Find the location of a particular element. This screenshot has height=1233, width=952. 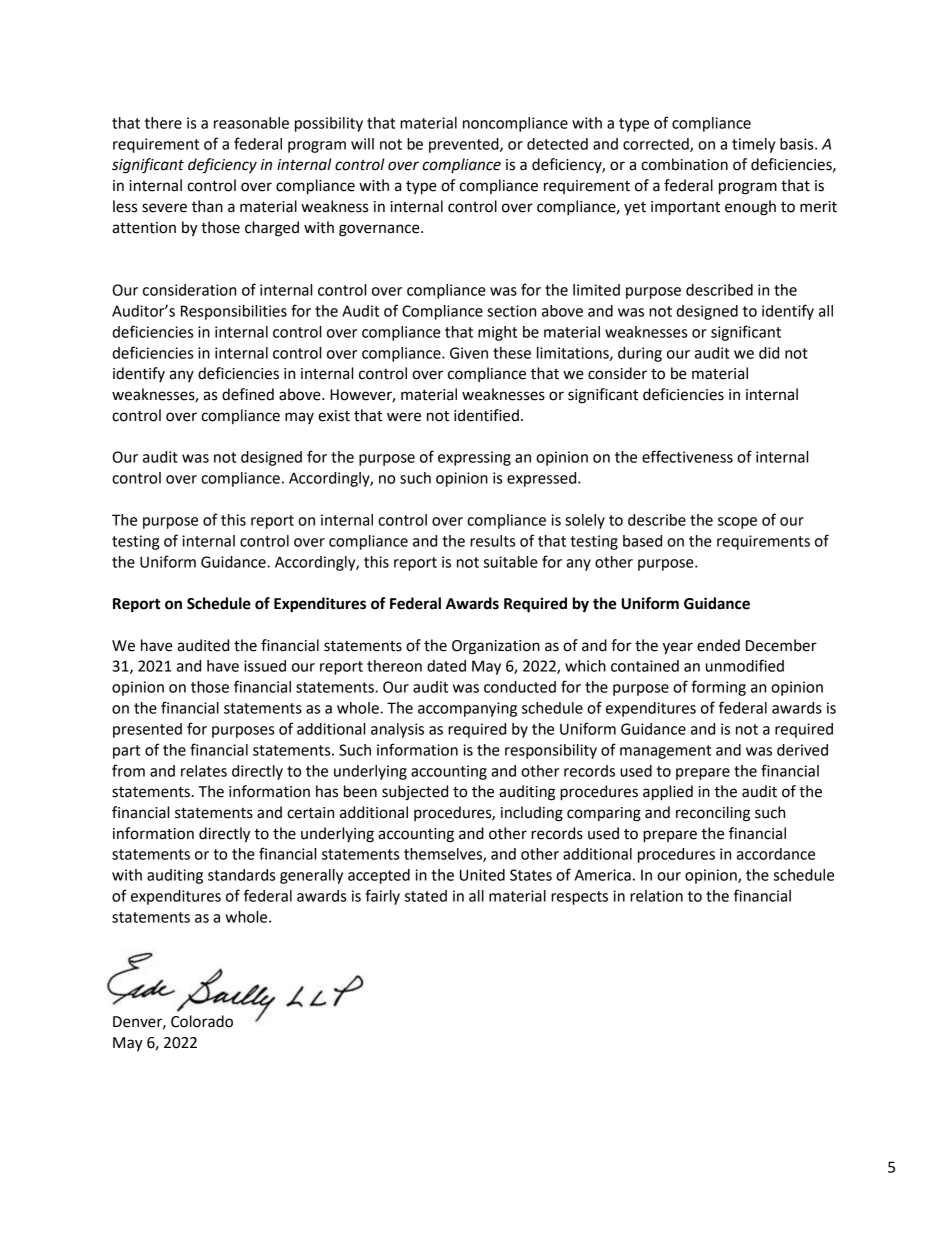

Colorado is located at coordinates (202, 1021).
